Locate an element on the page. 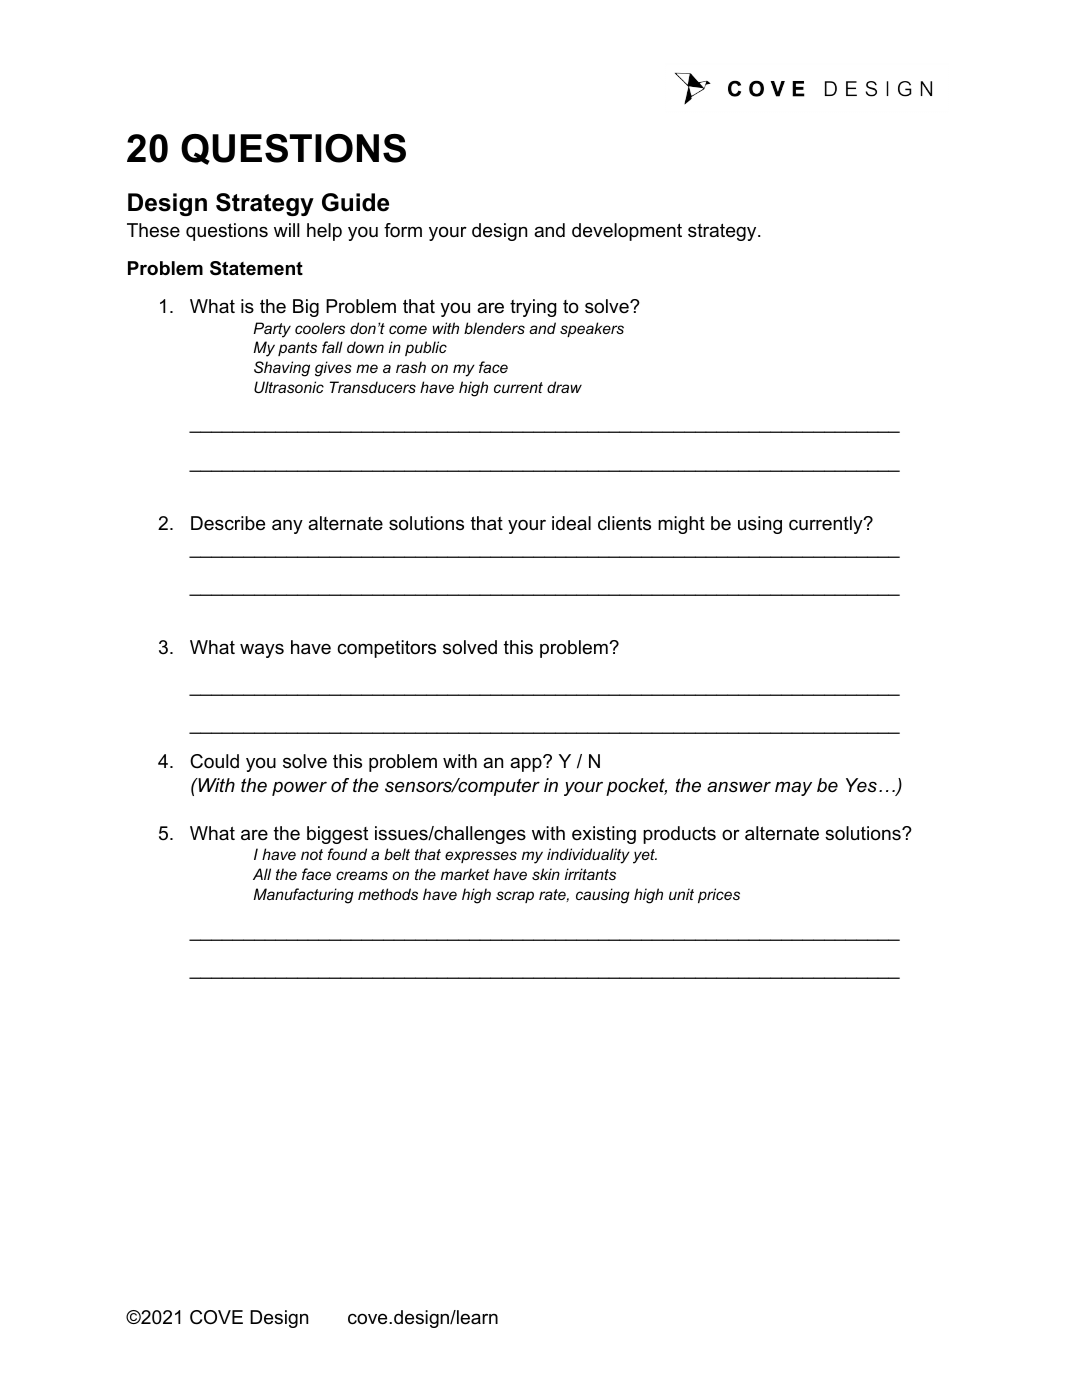  ways is located at coordinates (262, 650).
